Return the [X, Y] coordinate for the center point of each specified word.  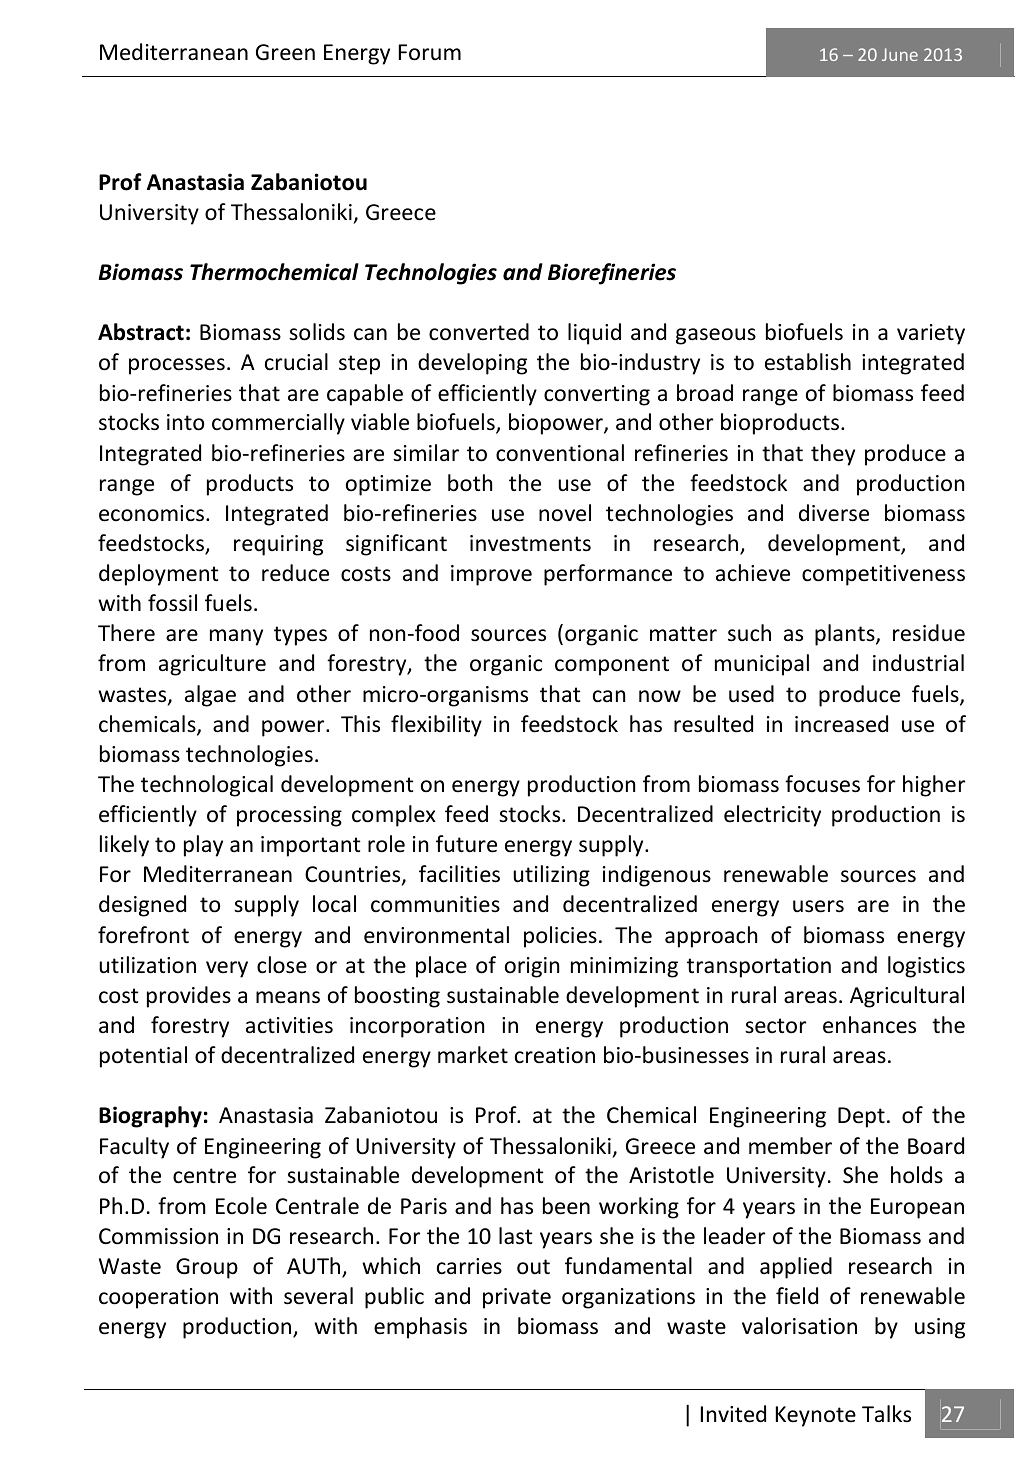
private [517, 1298]
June [900, 54]
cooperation [158, 1298]
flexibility [436, 726]
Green [285, 52]
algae [210, 696]
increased [841, 724]
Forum [430, 52]
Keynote [816, 1416]
